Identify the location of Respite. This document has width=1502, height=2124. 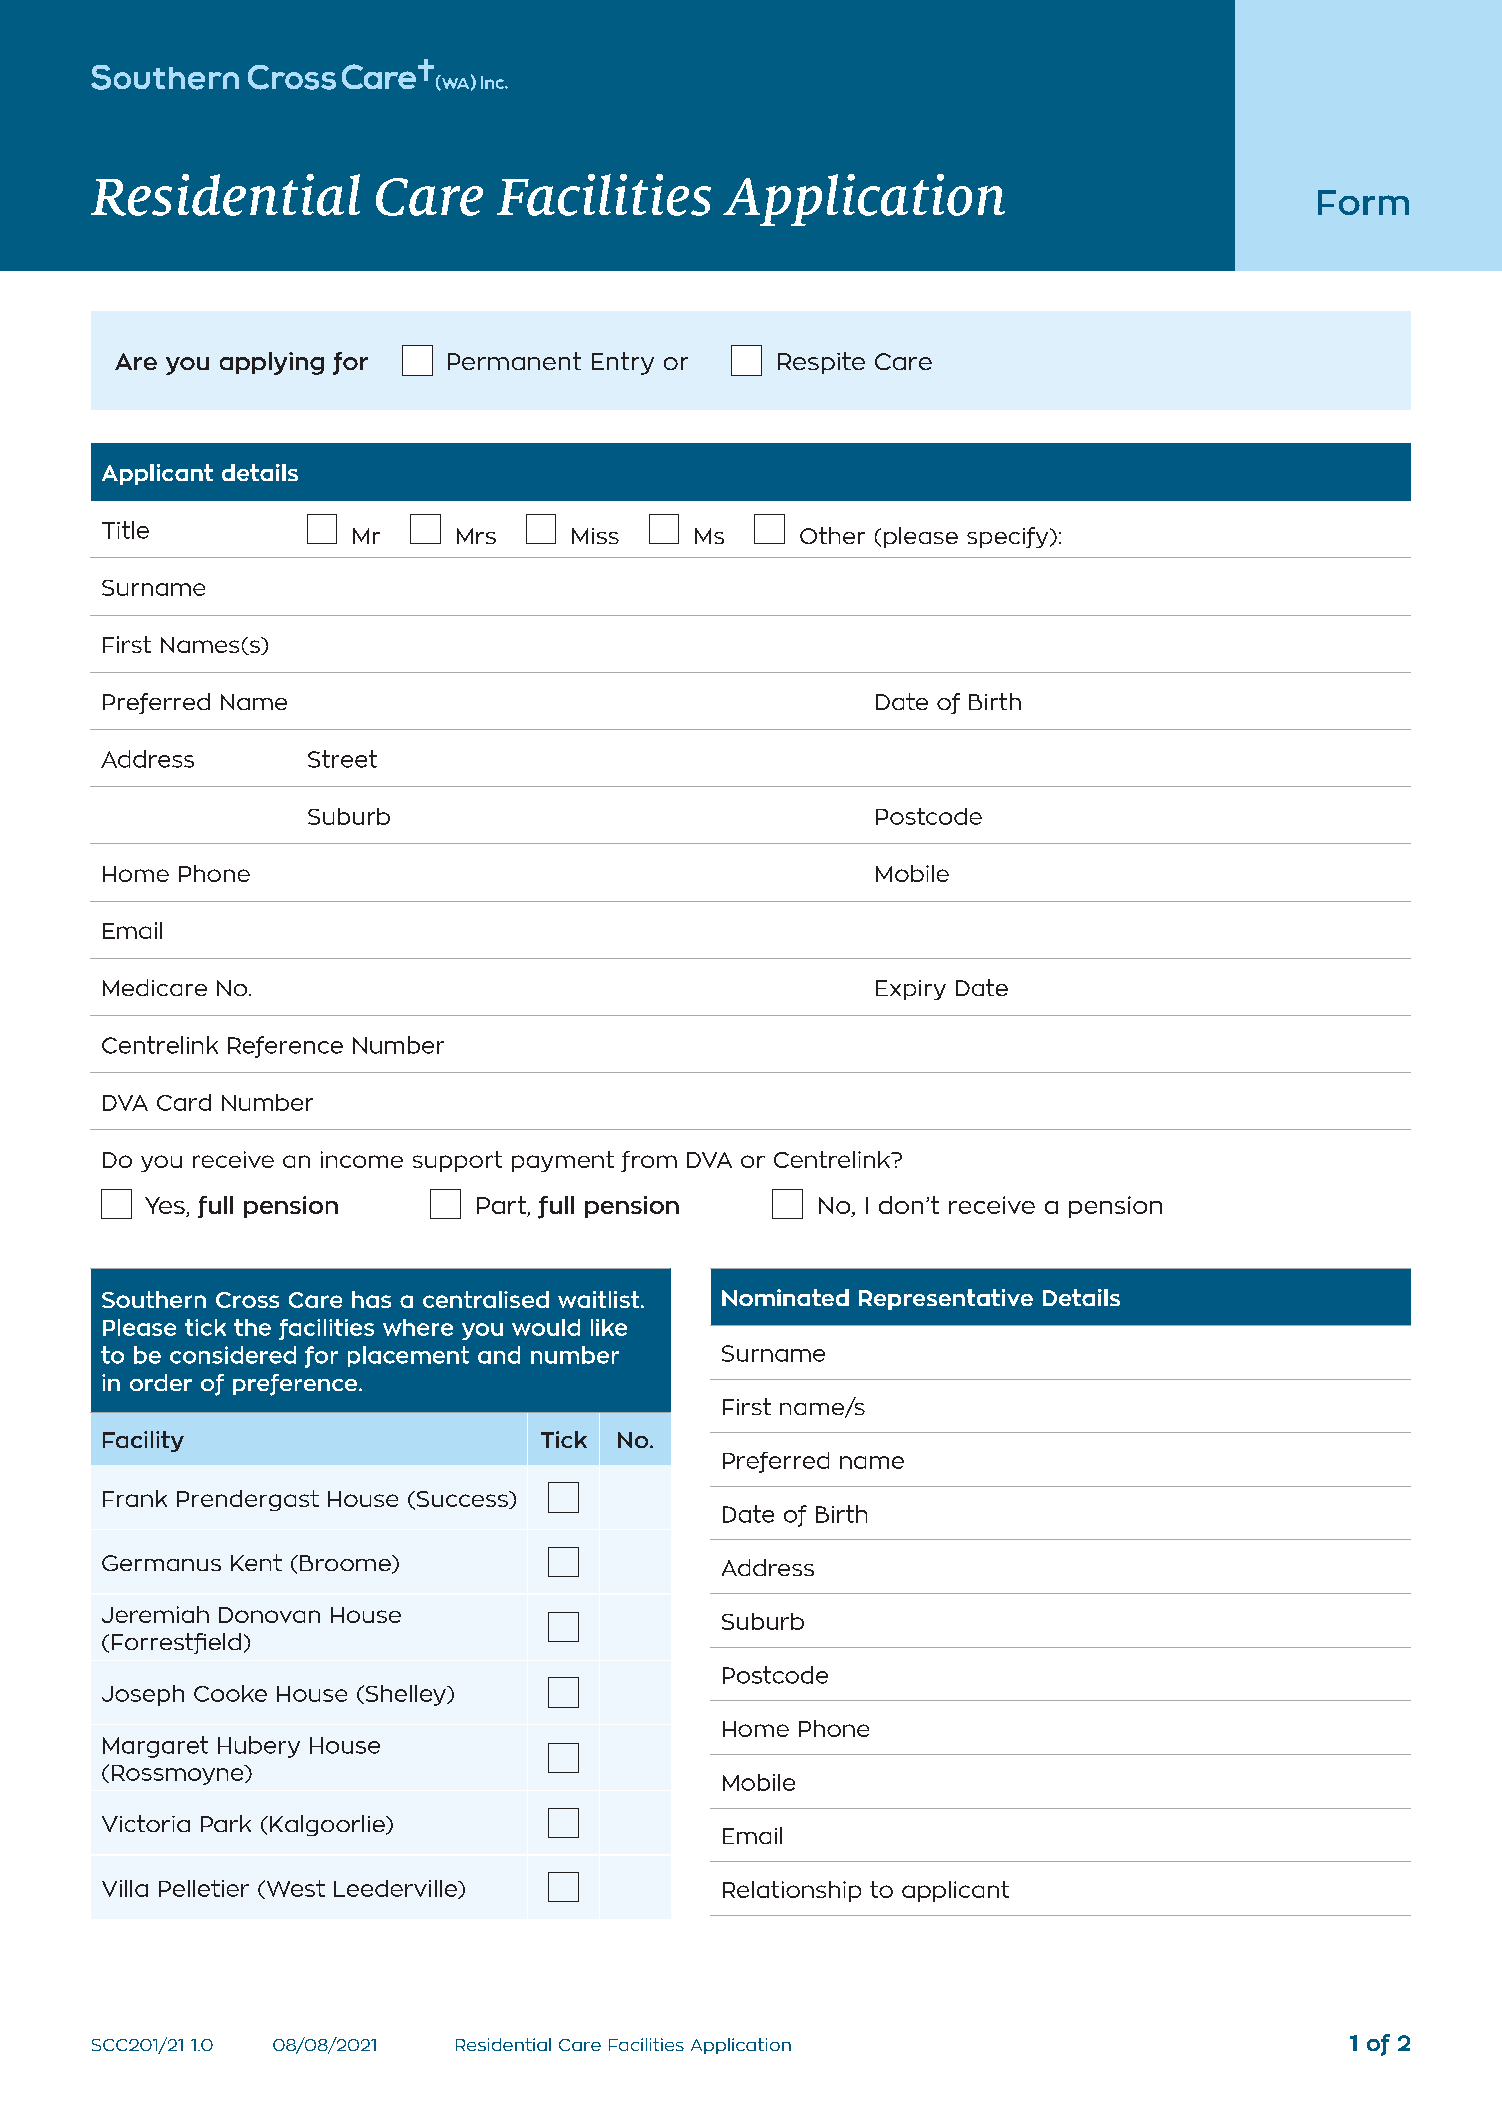
(821, 363).
